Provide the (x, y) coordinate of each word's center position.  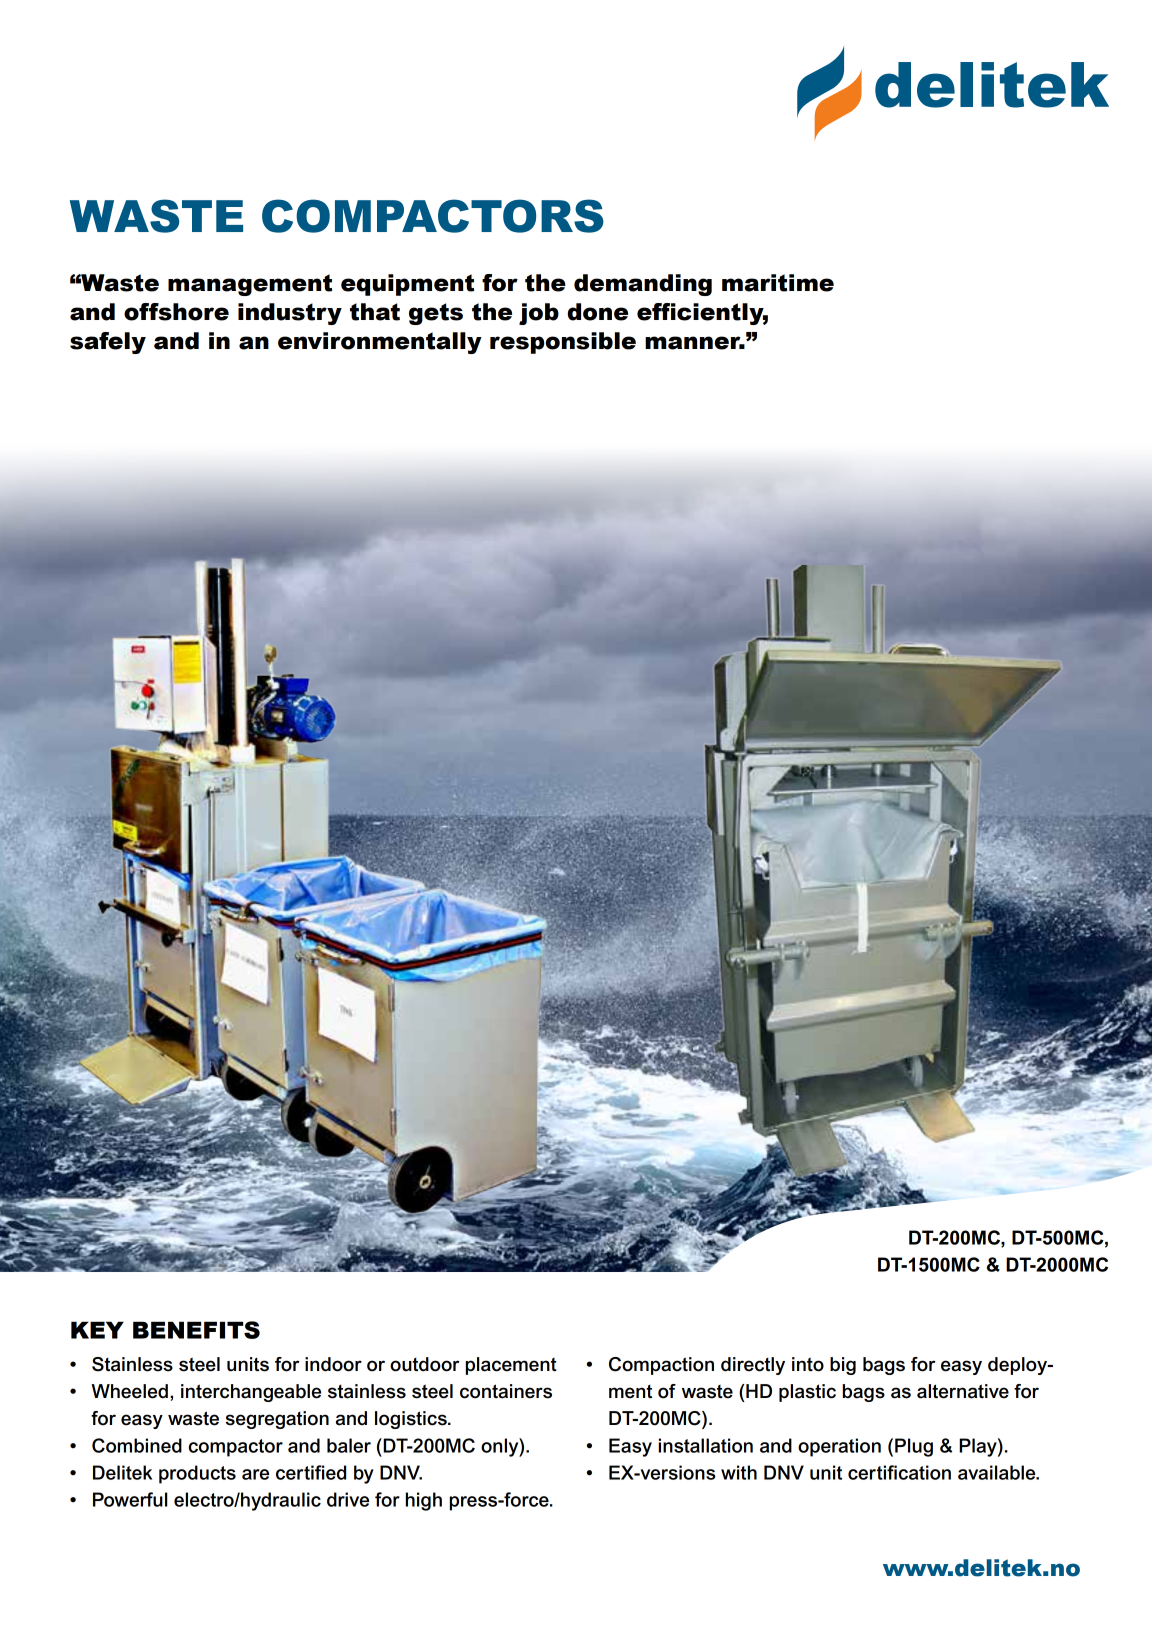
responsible (563, 343)
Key (97, 1330)
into (808, 1364)
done (598, 312)
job (539, 314)
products (197, 1474)
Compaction (661, 1366)
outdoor (425, 1364)
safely (108, 343)
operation (839, 1447)
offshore (176, 312)
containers (506, 1391)
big (843, 1366)
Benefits (196, 1330)
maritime (778, 283)
